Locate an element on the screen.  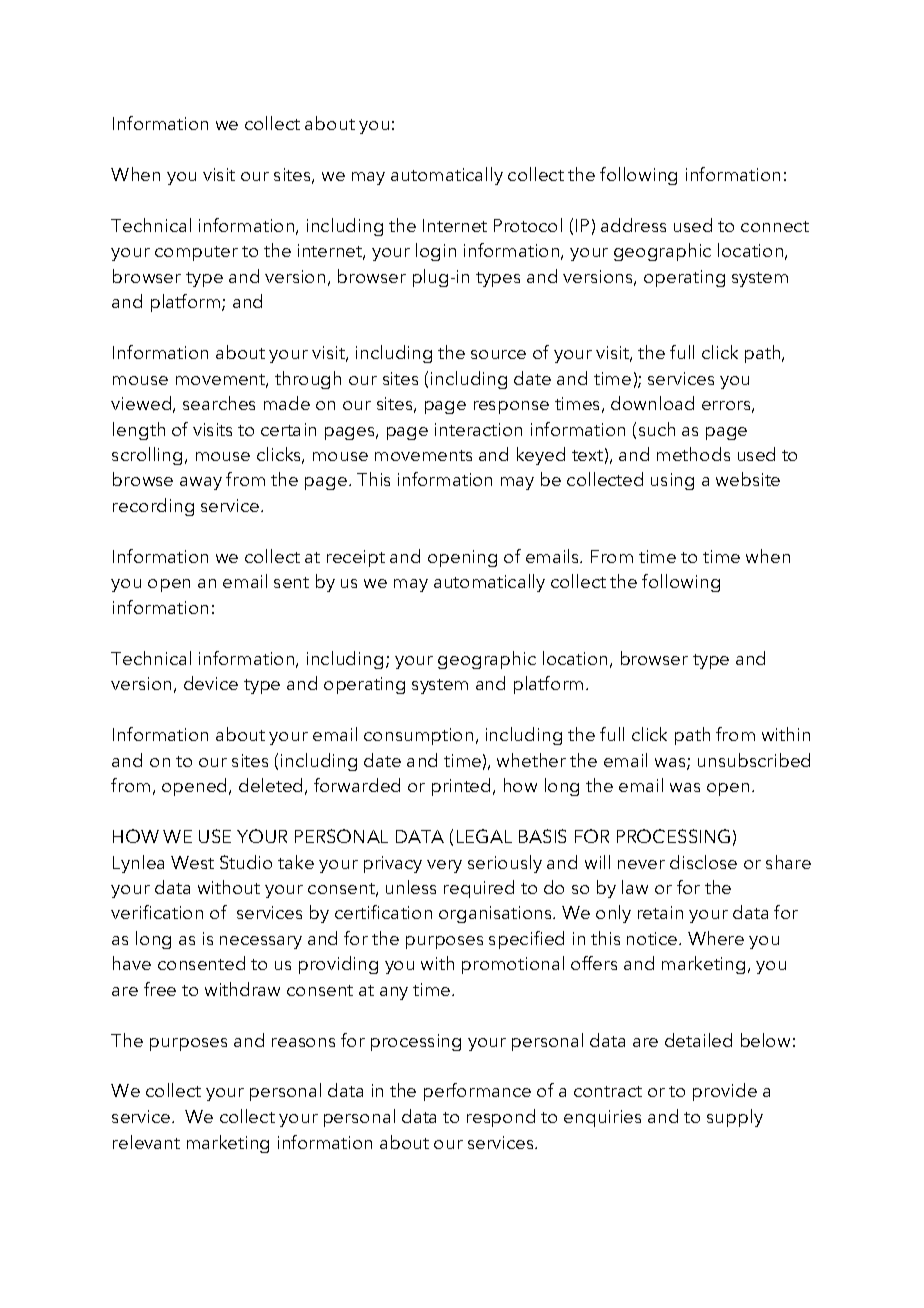
supply is located at coordinates (735, 1118).
